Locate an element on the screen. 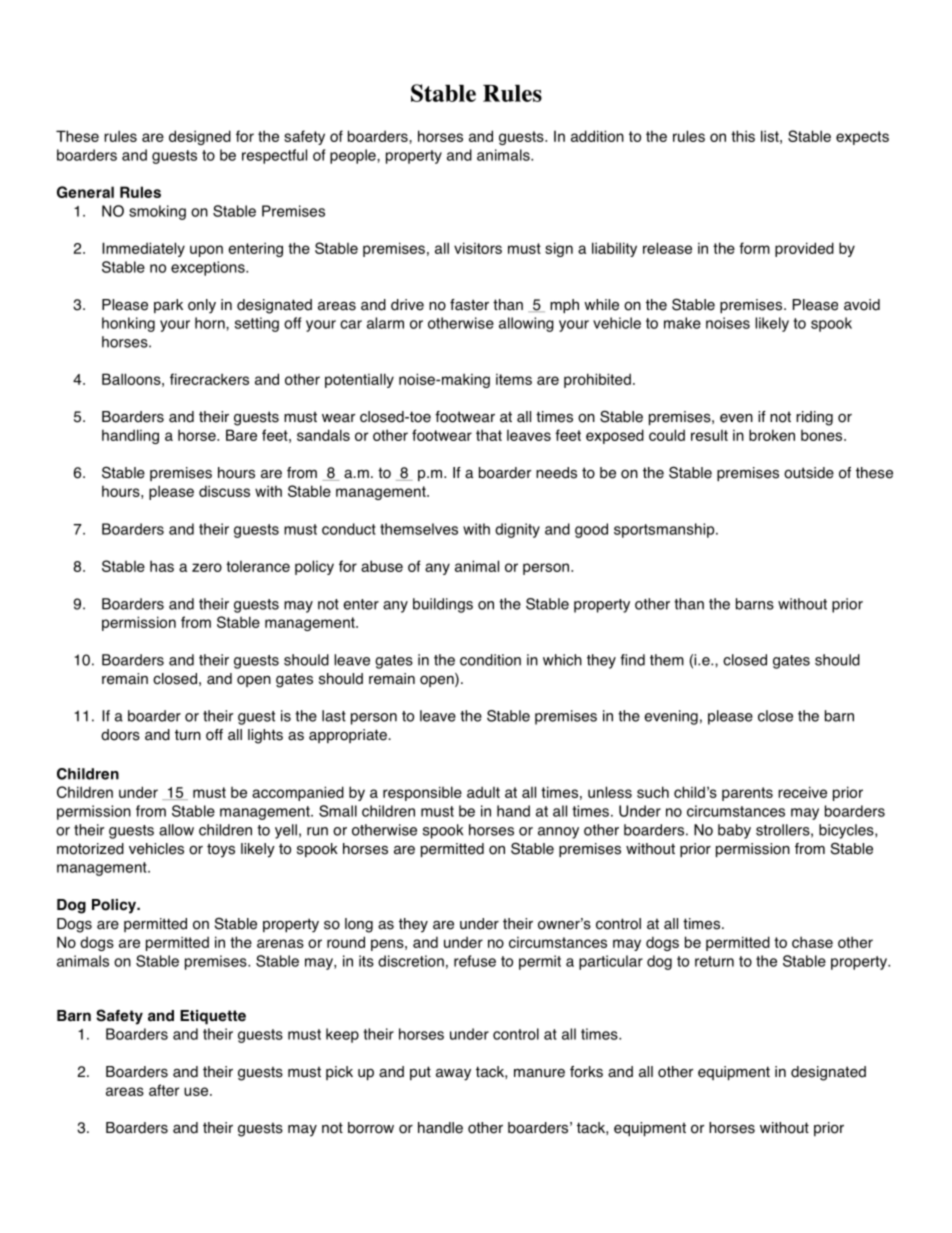 The width and height of the screenshot is (952, 1233). condition is located at coordinates (490, 660).
